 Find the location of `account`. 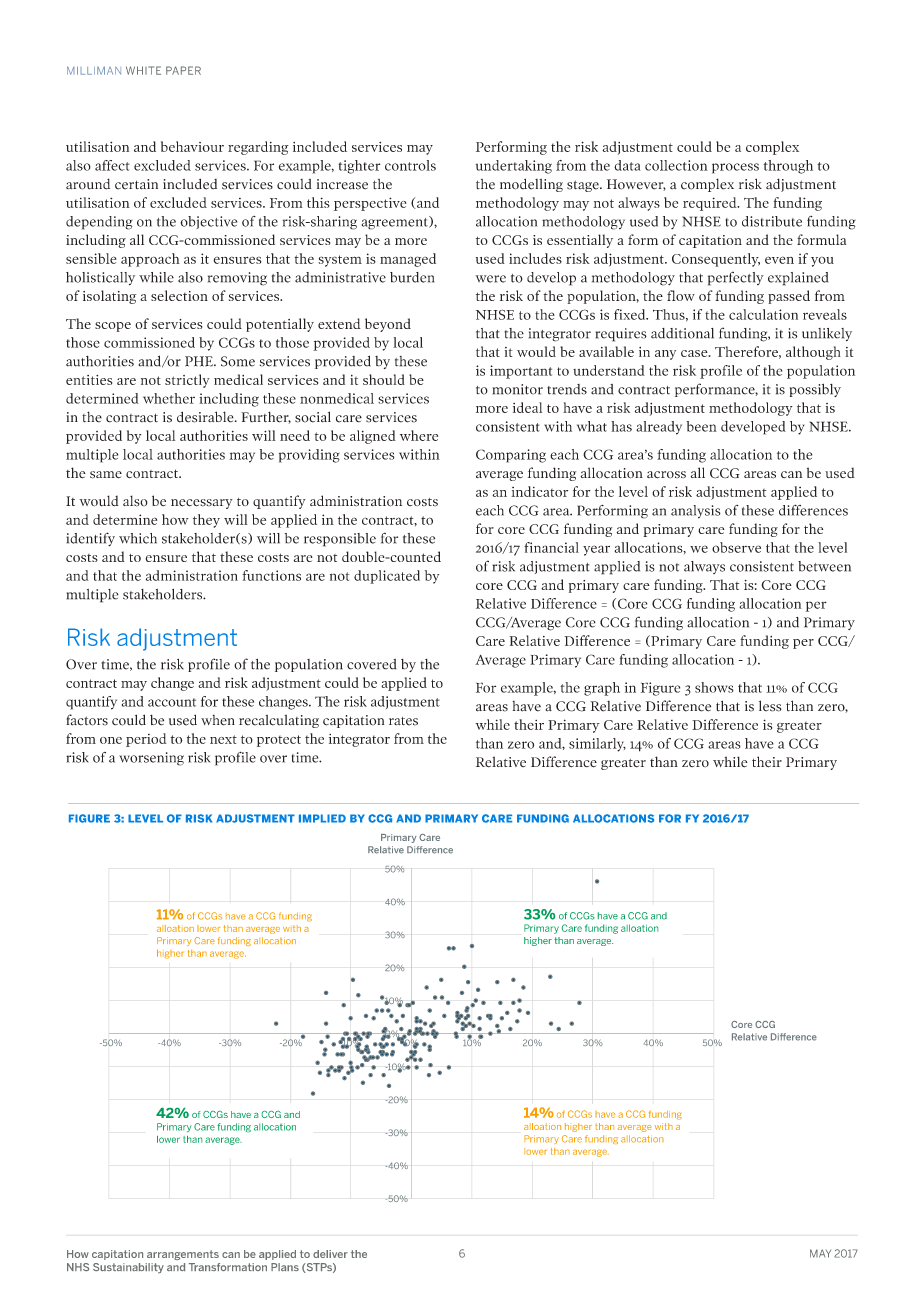

account is located at coordinates (172, 702).
